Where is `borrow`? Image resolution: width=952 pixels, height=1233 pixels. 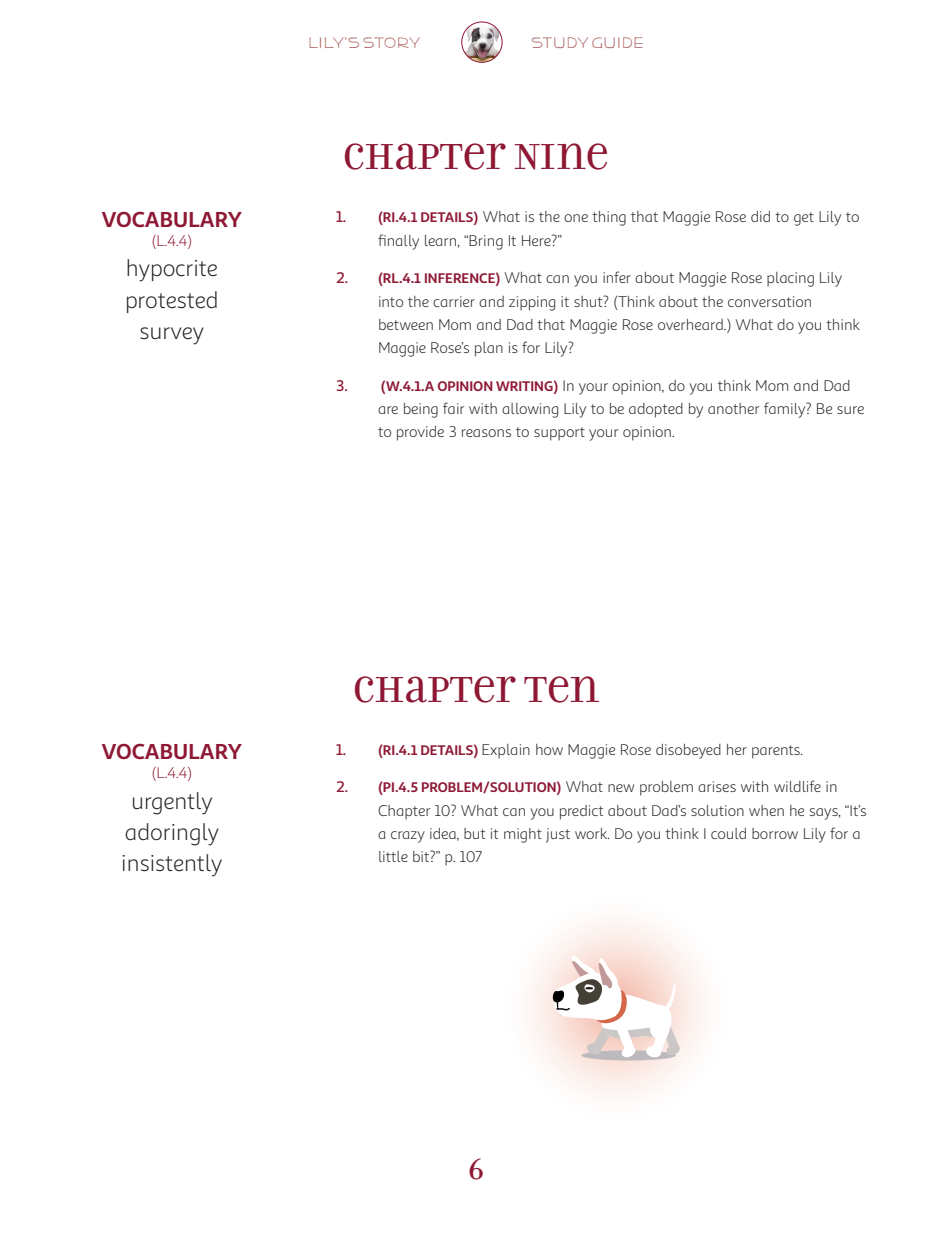
borrow is located at coordinates (775, 833).
